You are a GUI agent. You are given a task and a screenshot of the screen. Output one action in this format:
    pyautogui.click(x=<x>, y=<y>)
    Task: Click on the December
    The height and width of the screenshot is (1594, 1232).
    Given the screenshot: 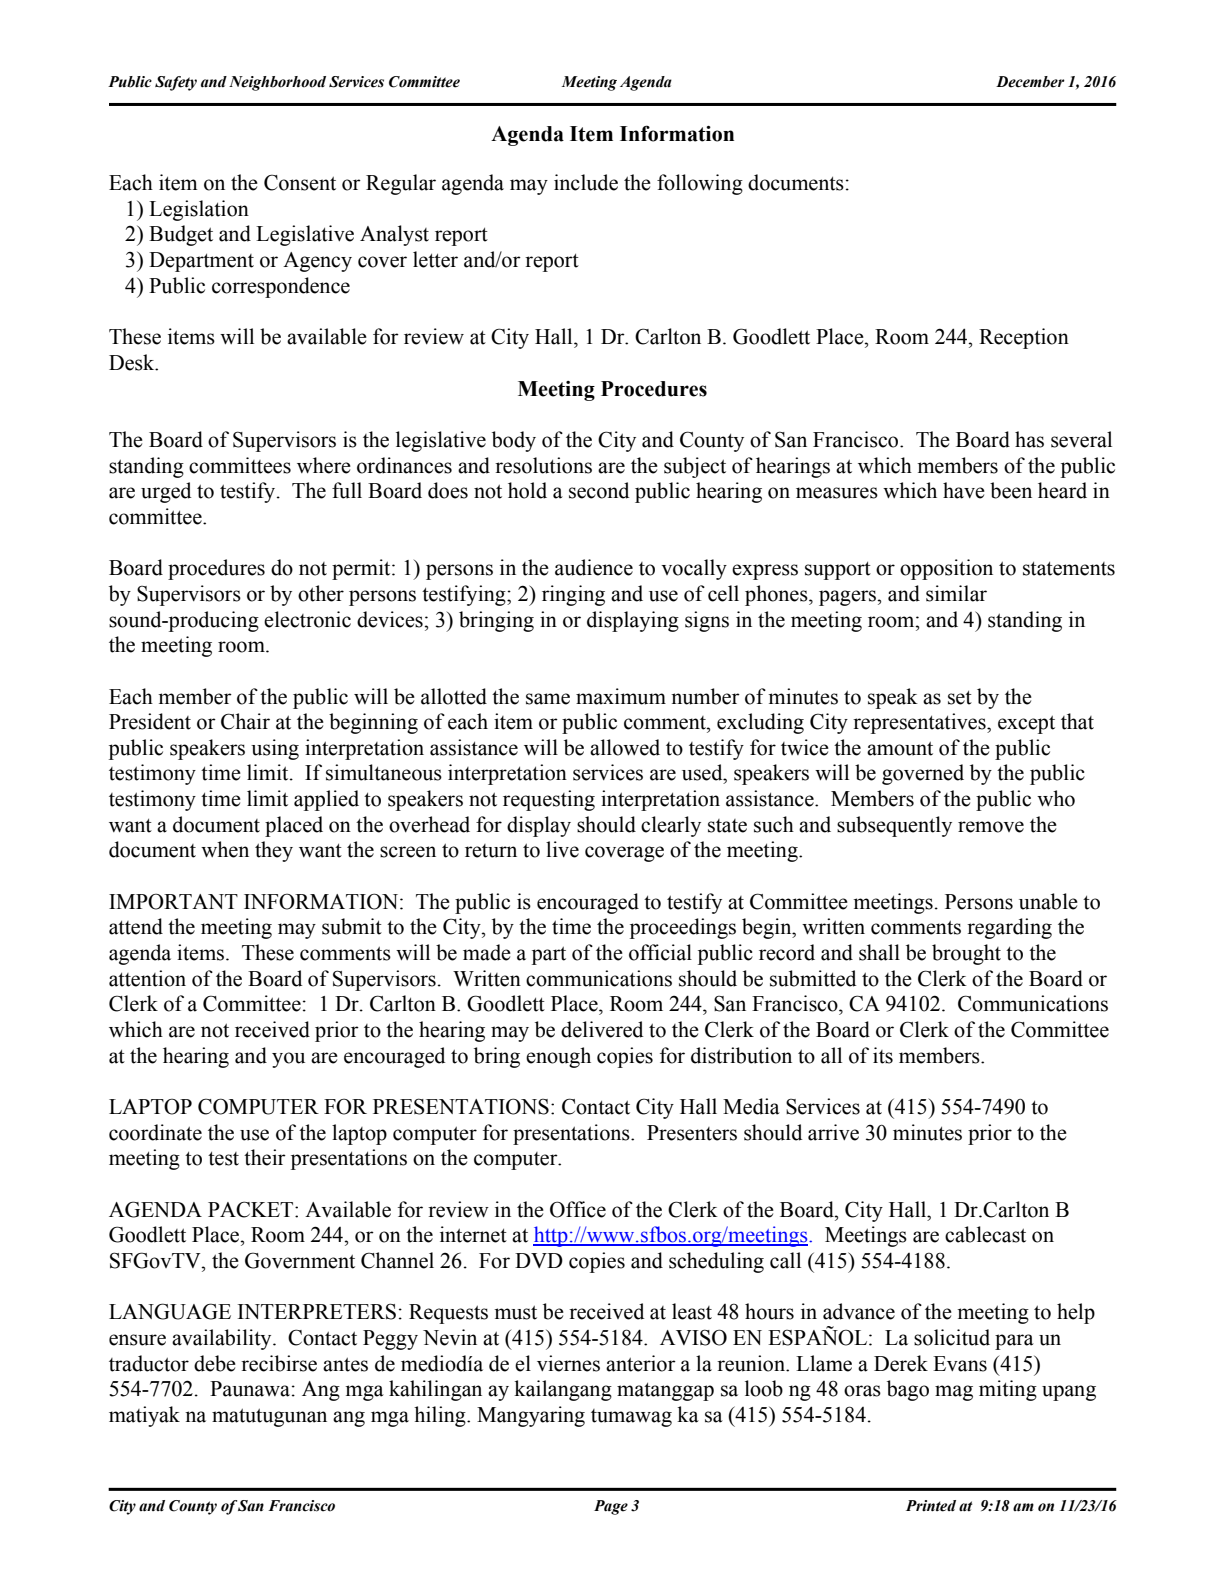 What is the action you would take?
    pyautogui.click(x=1030, y=82)
